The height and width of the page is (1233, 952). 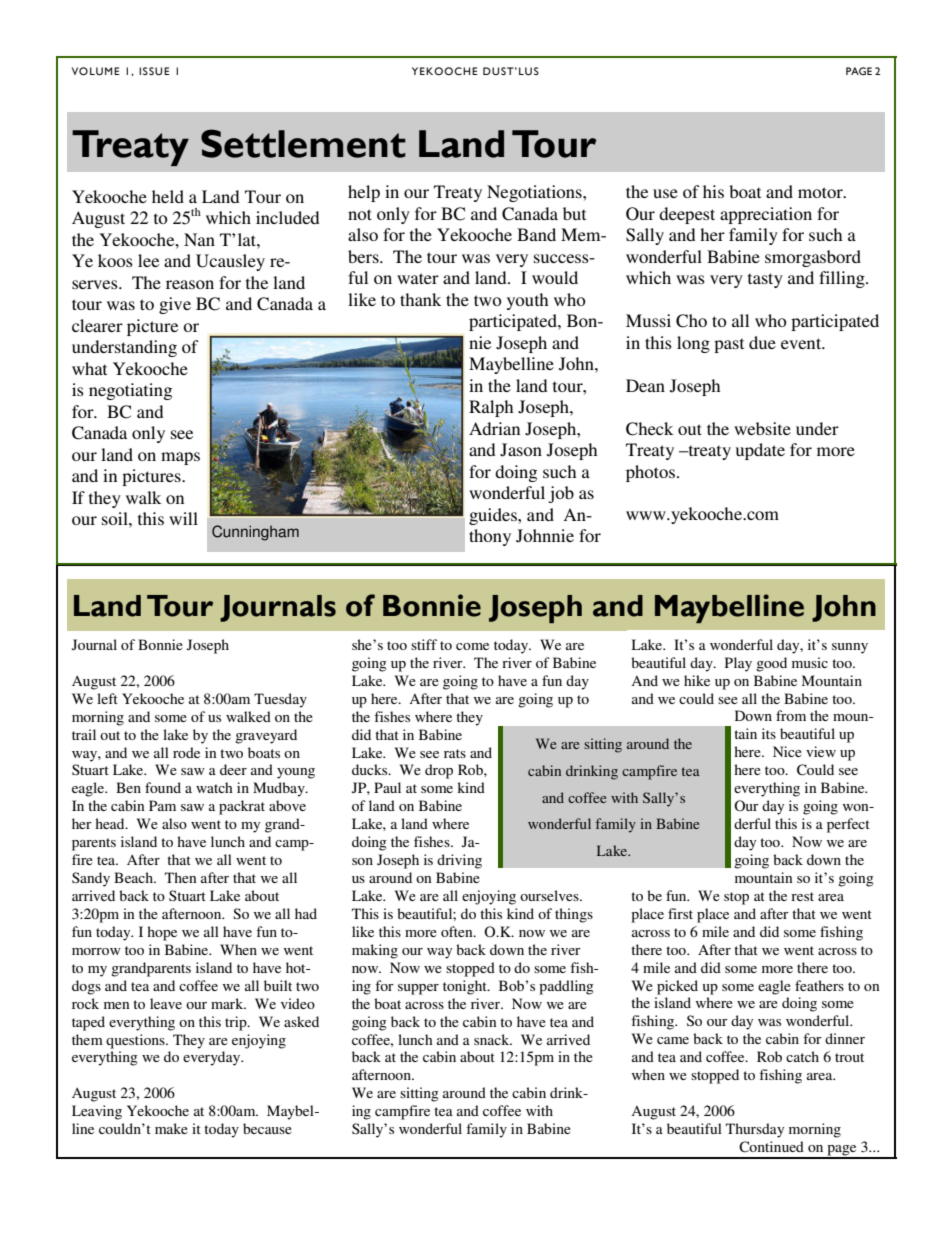 What do you see at coordinates (472, 646) in the page?
I see `come` at bounding box center [472, 646].
